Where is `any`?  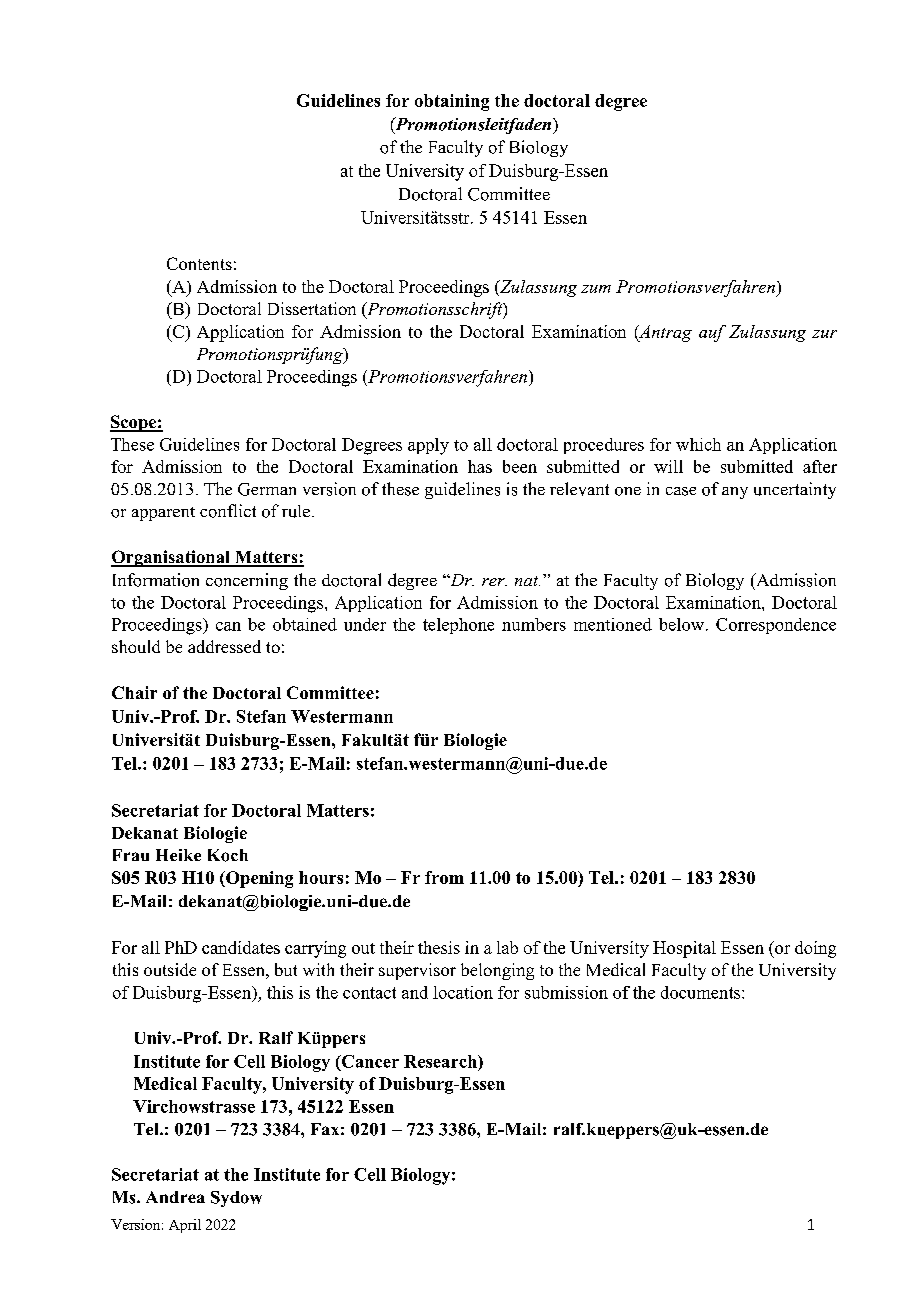
any is located at coordinates (735, 493).
